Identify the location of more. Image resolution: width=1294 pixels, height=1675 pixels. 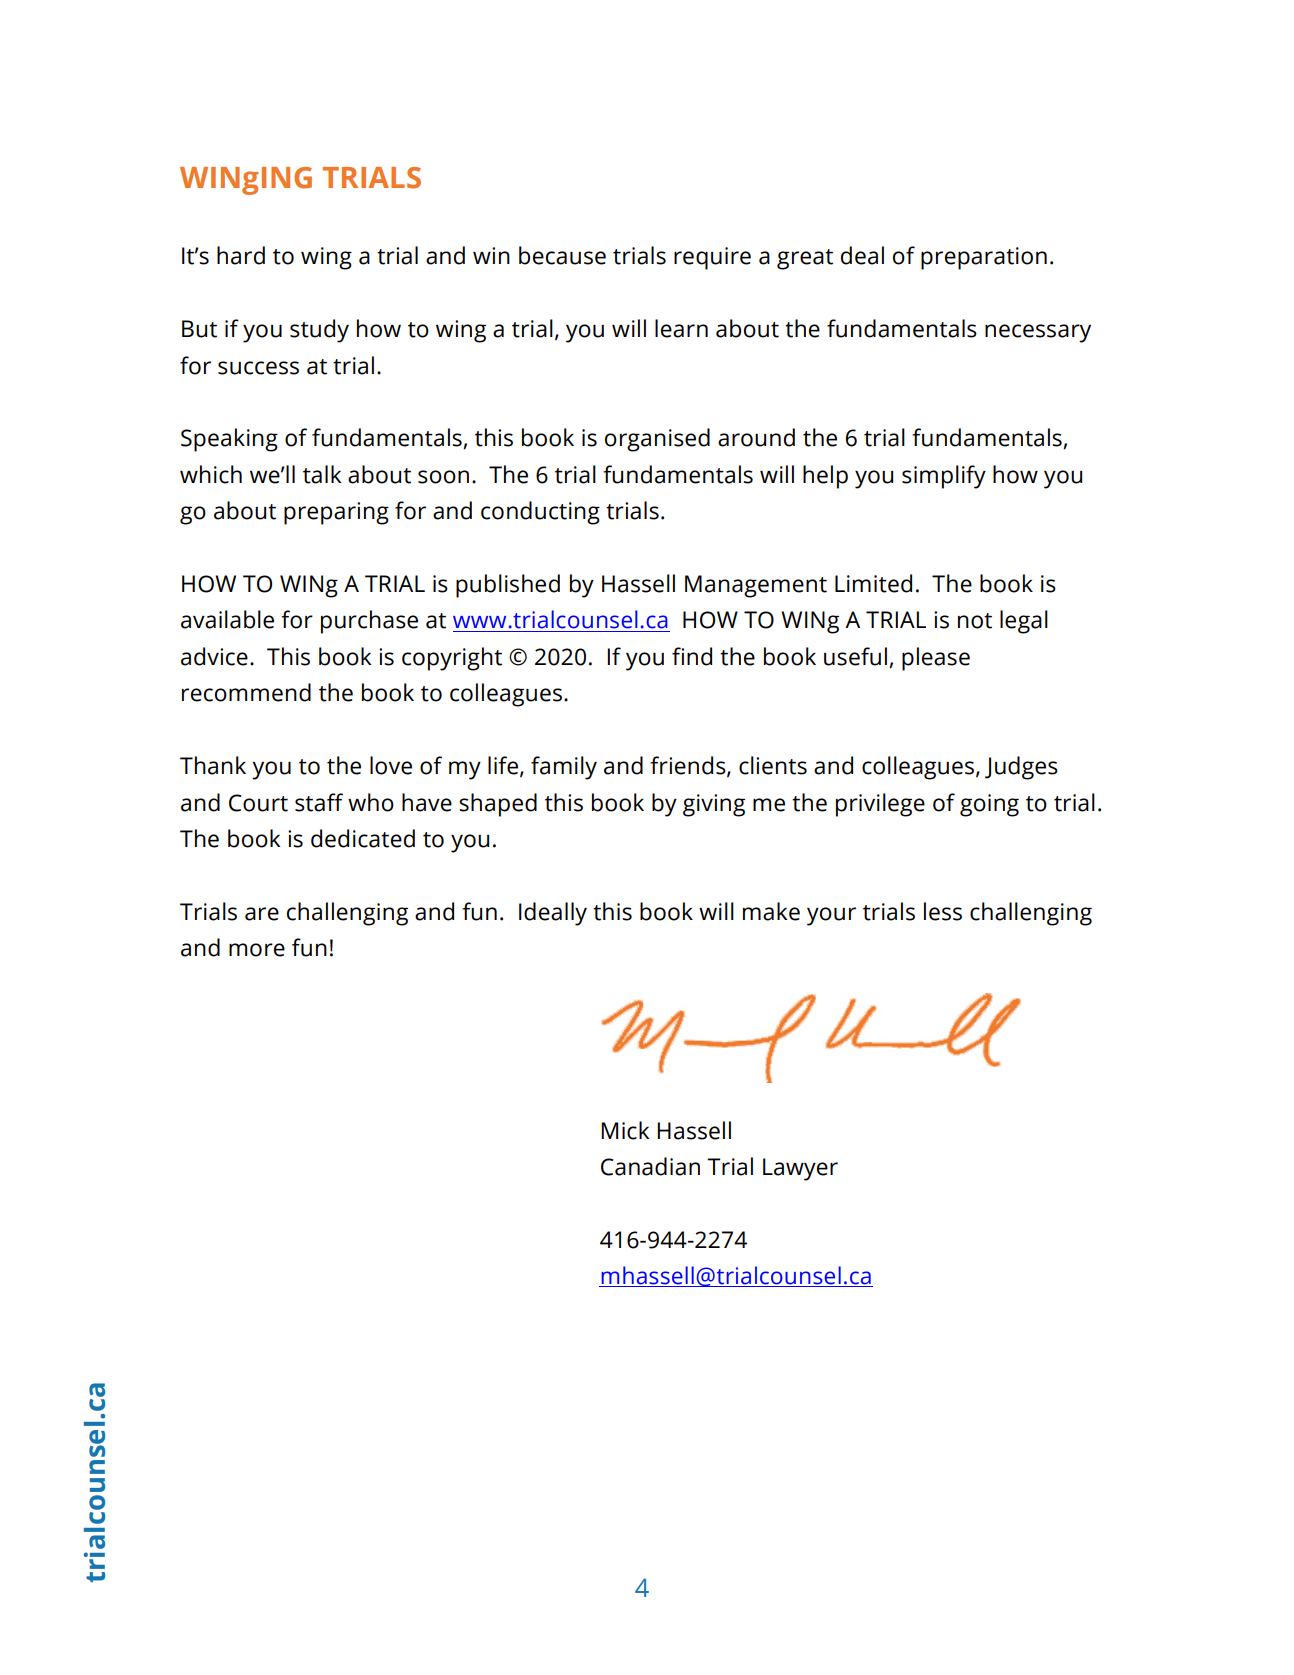
(257, 950).
